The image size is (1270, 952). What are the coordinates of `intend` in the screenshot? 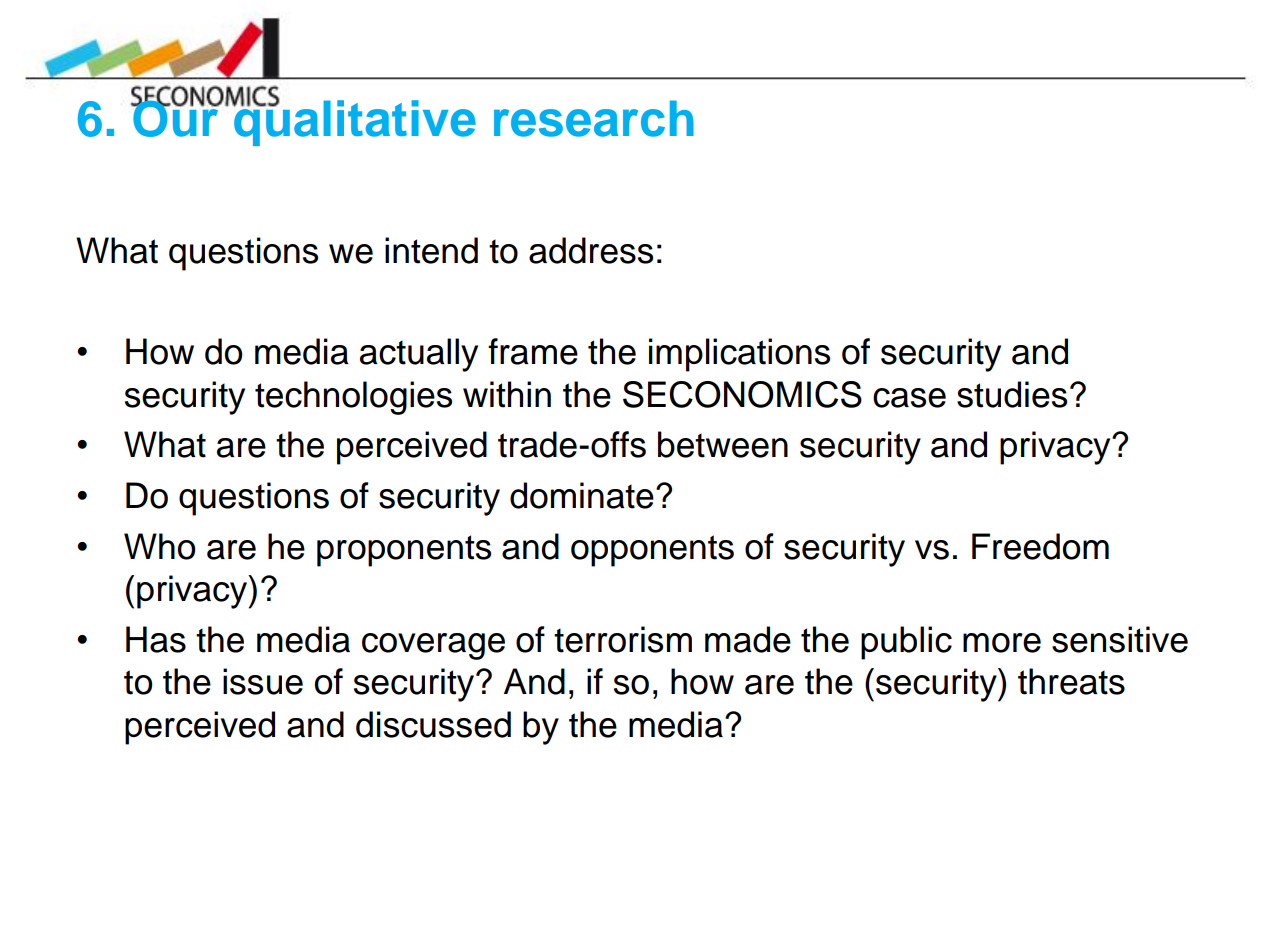 It's located at (431, 250).
